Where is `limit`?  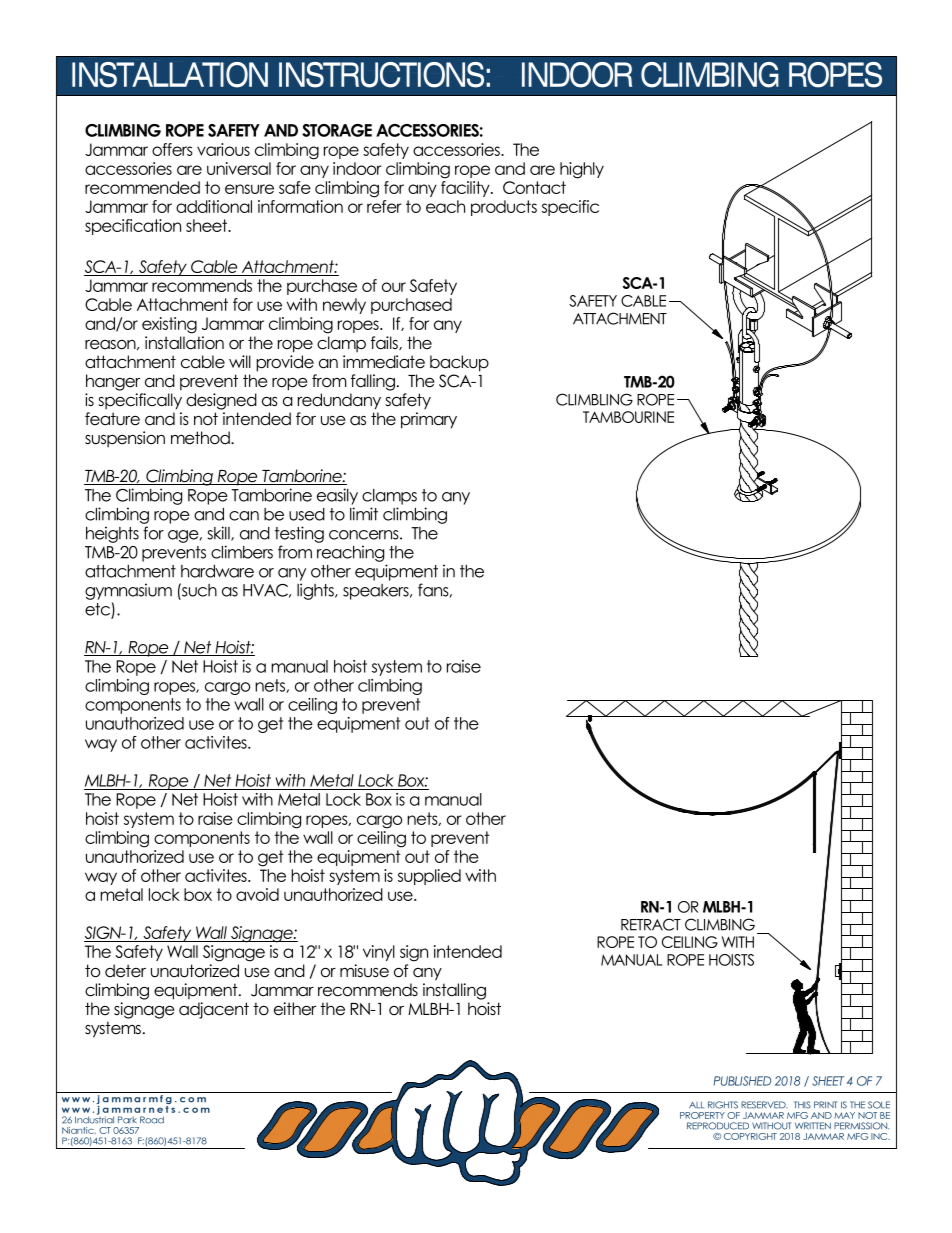 limit is located at coordinates (364, 514).
